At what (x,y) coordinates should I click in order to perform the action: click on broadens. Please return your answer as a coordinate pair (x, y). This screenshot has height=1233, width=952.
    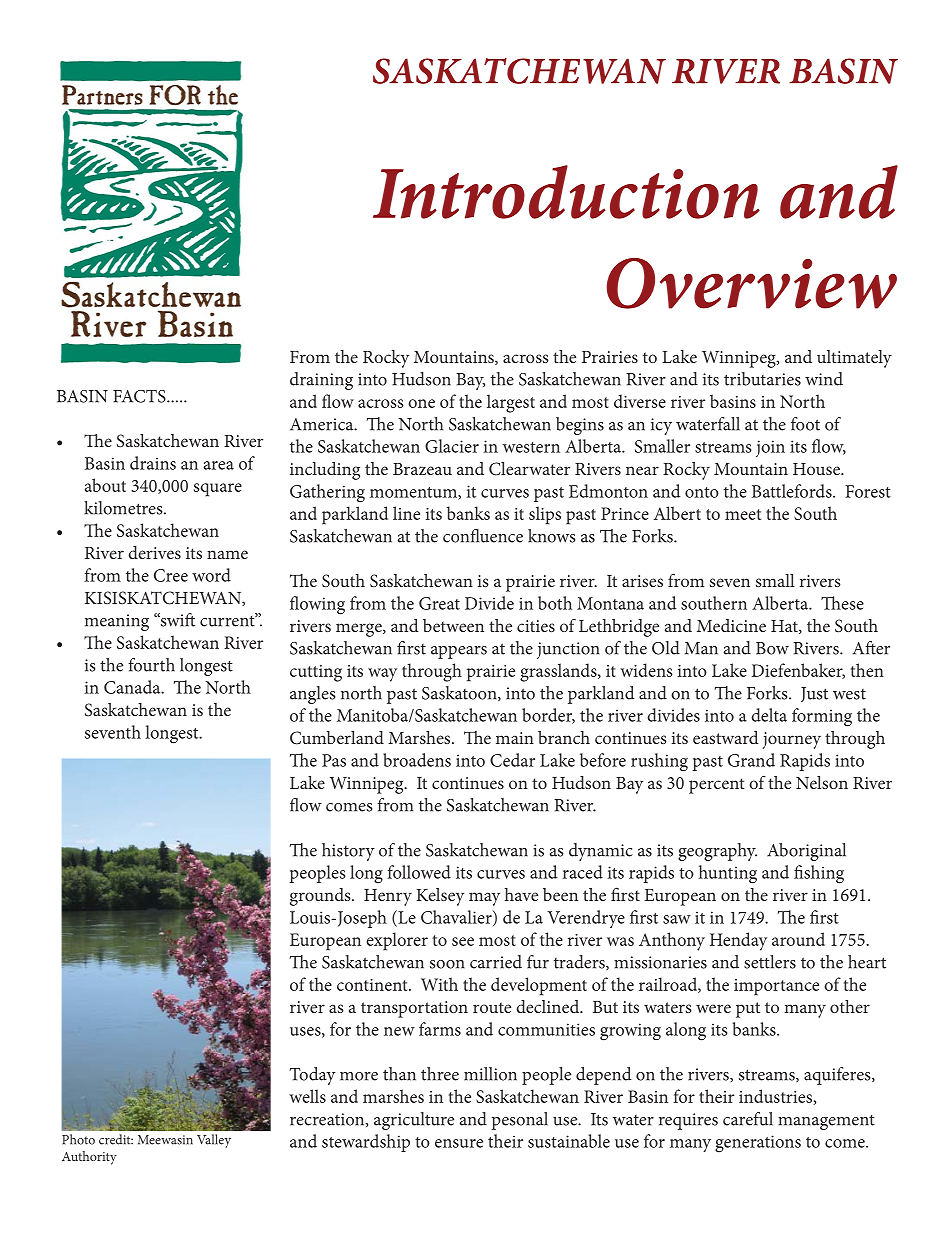
    Looking at the image, I should click on (417, 760).
